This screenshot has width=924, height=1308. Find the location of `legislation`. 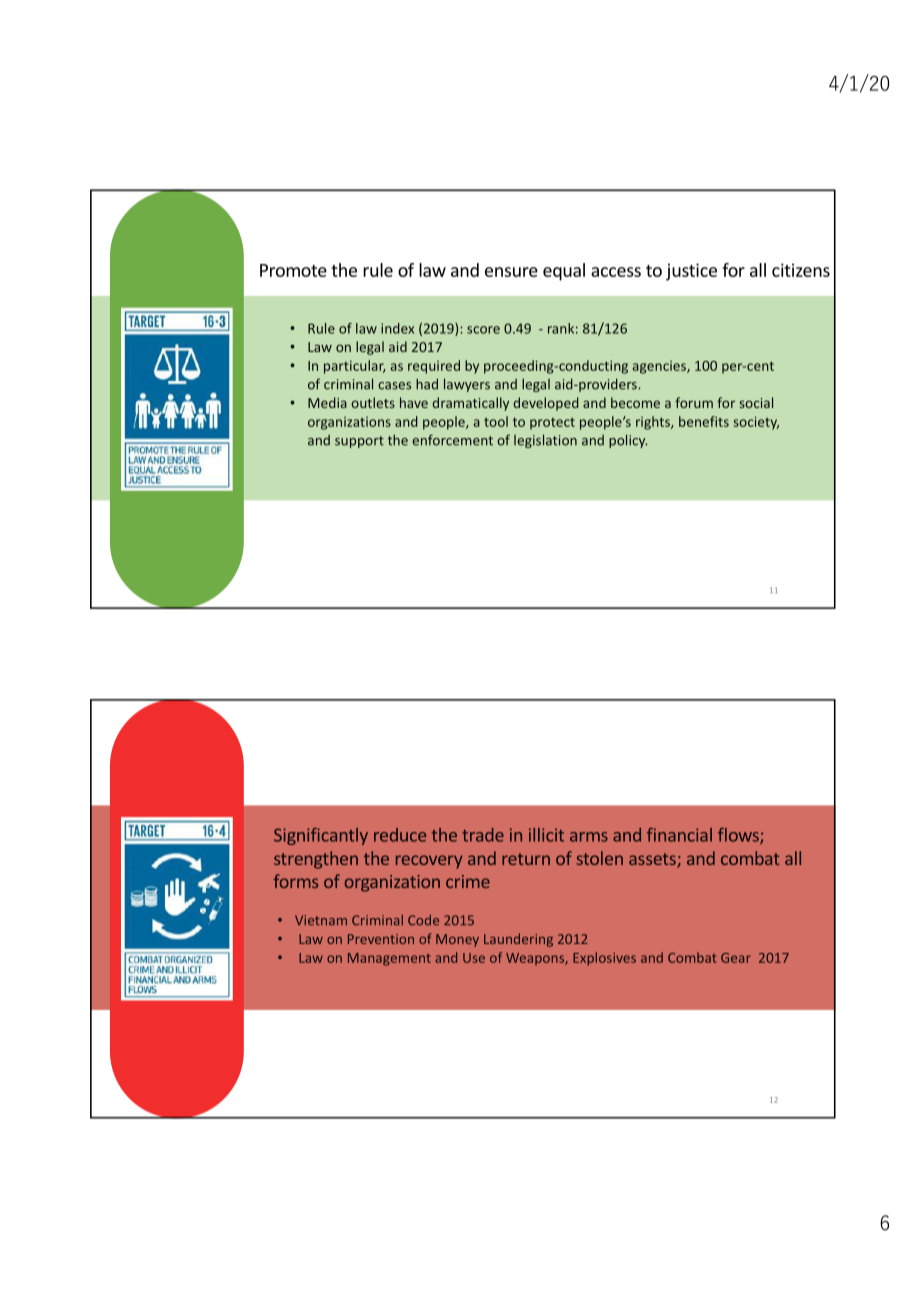

legislation is located at coordinates (545, 441).
